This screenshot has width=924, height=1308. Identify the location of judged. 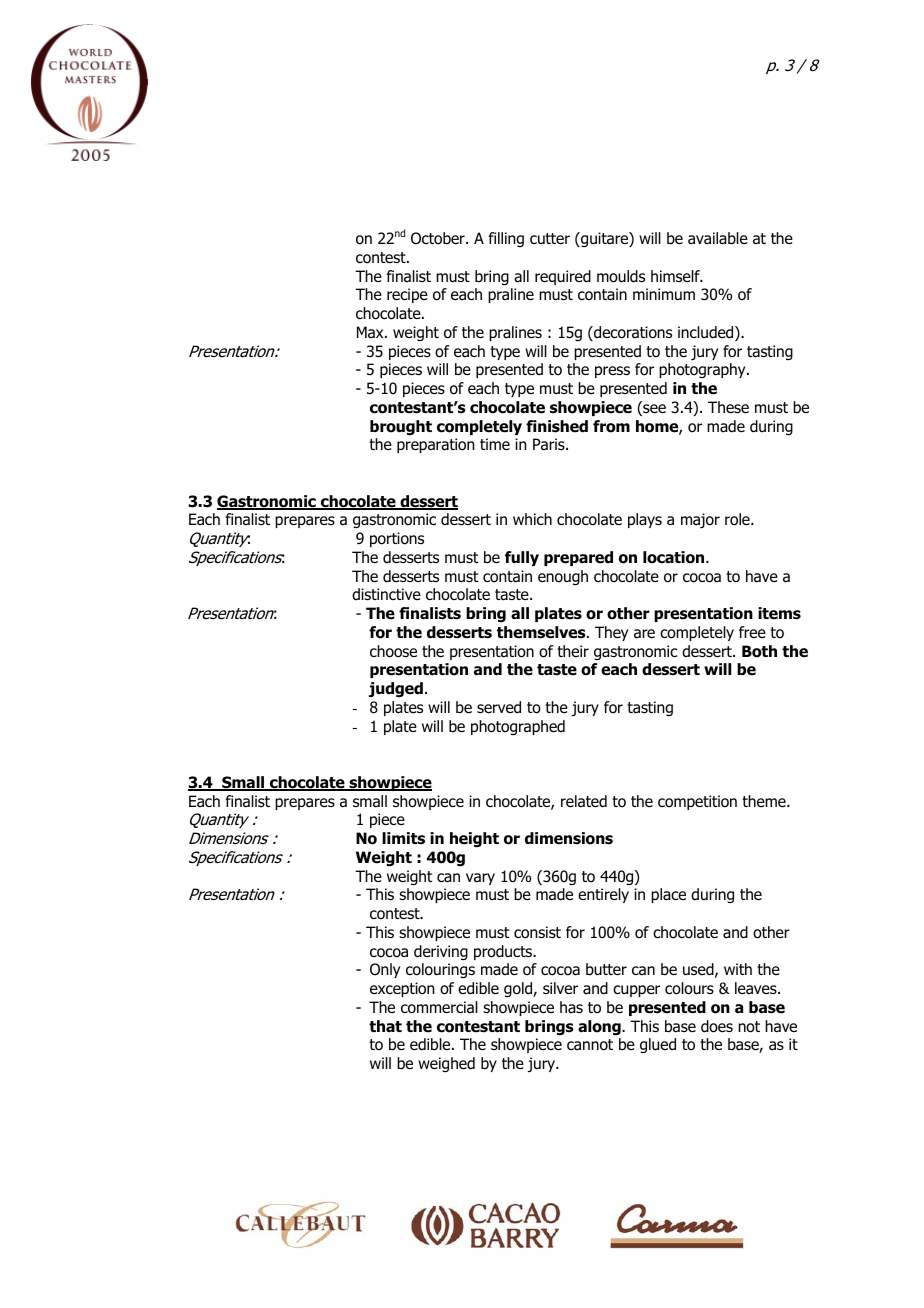
(396, 690).
